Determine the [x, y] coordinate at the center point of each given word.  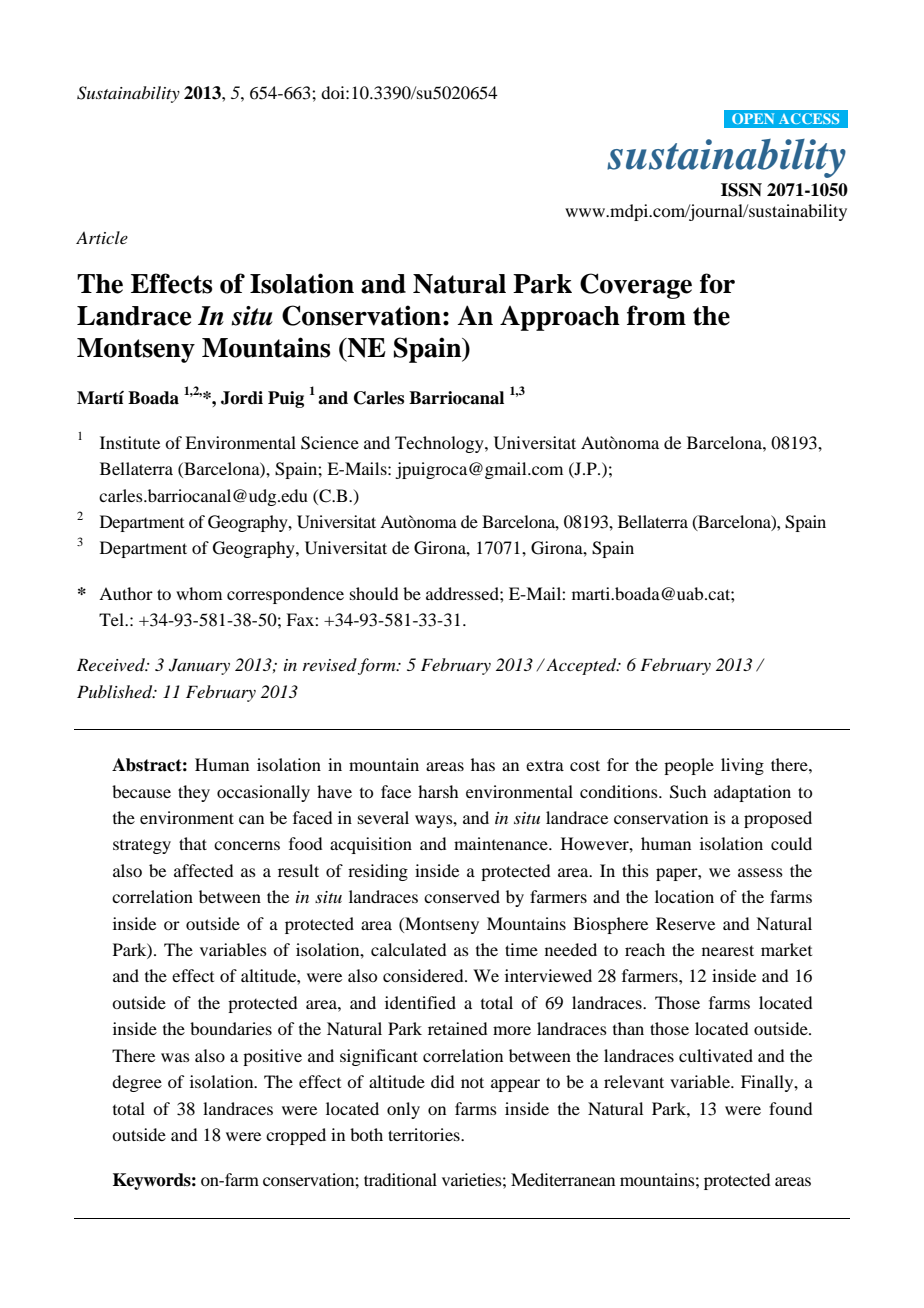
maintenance [502, 843]
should [374, 593]
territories [425, 1134]
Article [102, 237]
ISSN [741, 190]
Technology [440, 444]
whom [199, 593]
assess [760, 872]
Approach [560, 318]
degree [137, 1083]
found [790, 1108]
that [193, 843]
